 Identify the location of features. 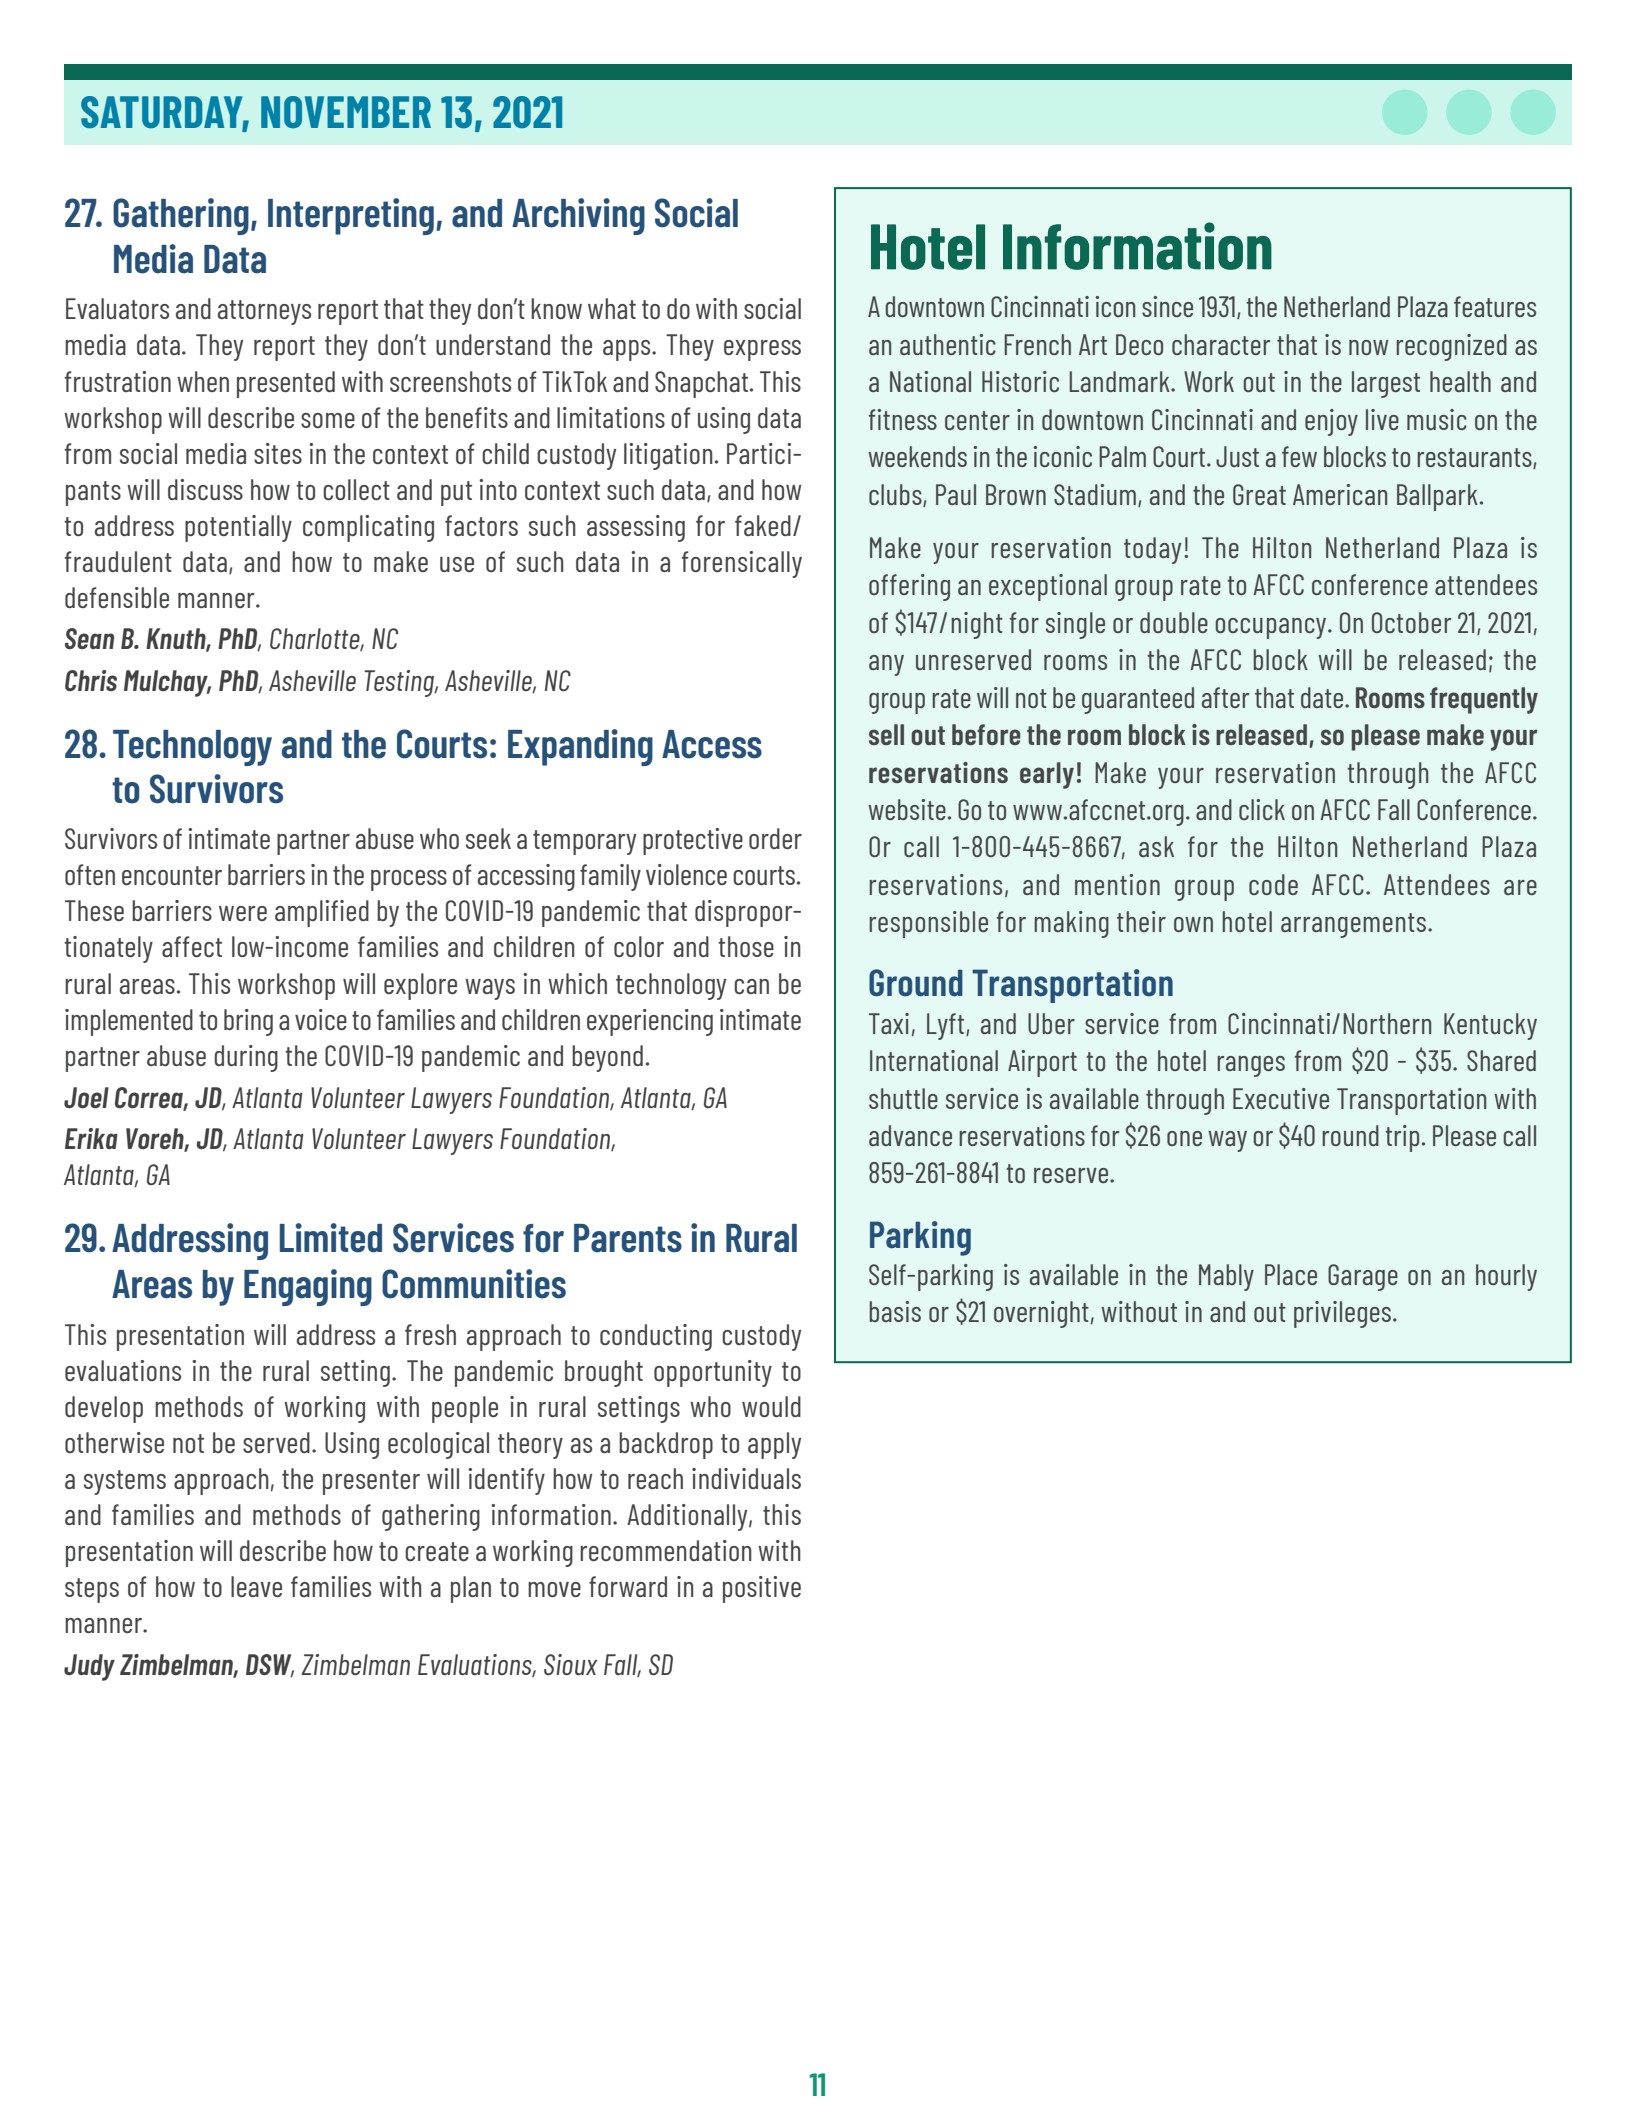
(1495, 306).
